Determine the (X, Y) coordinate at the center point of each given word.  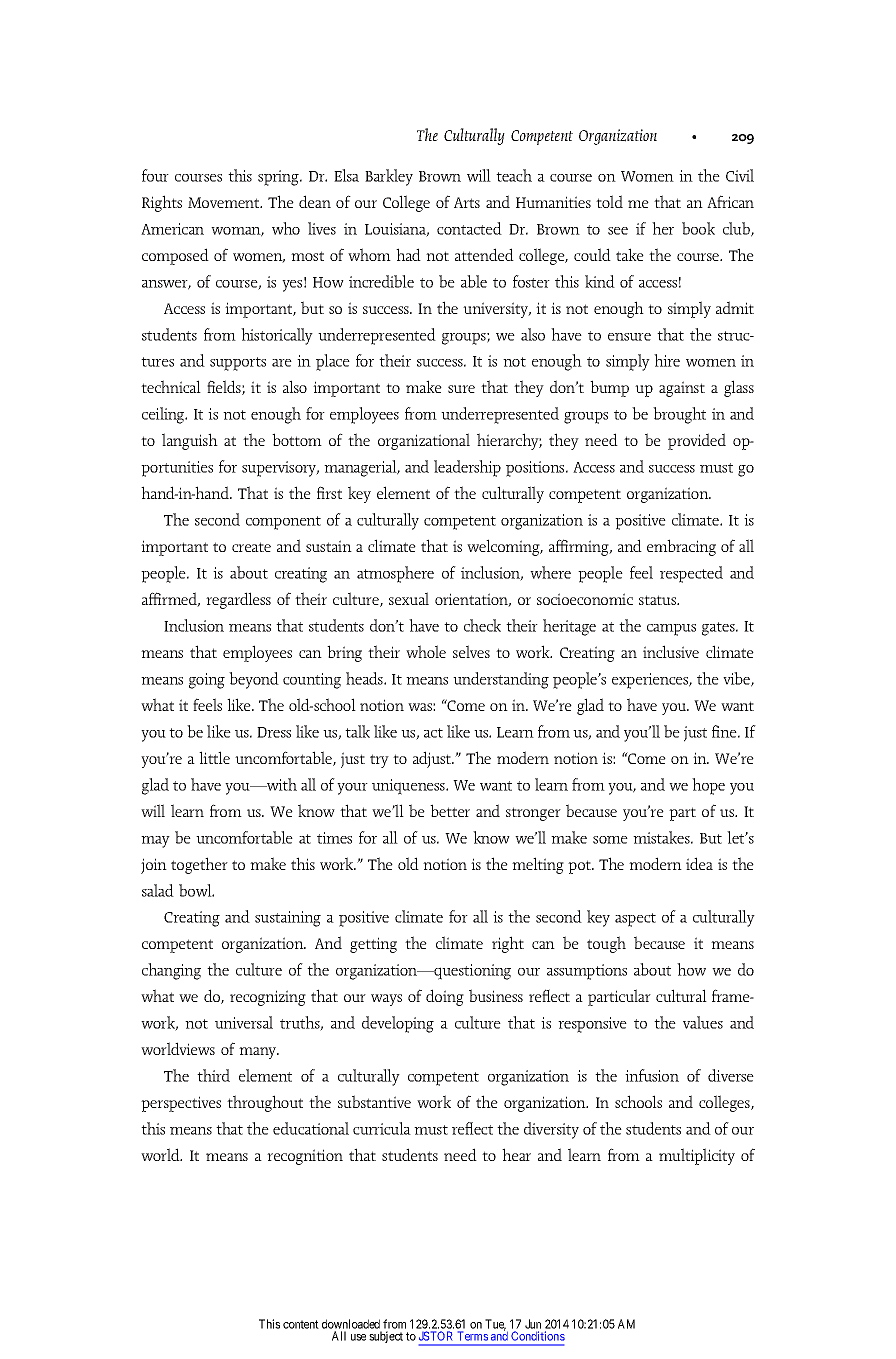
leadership (467, 468)
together (199, 865)
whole (426, 651)
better (450, 810)
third (213, 1075)
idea (699, 863)
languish (190, 441)
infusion (652, 1075)
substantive (374, 1101)
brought (679, 415)
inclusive (671, 651)
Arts (467, 202)
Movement (225, 202)
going (207, 681)
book (698, 228)
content (301, 1324)
